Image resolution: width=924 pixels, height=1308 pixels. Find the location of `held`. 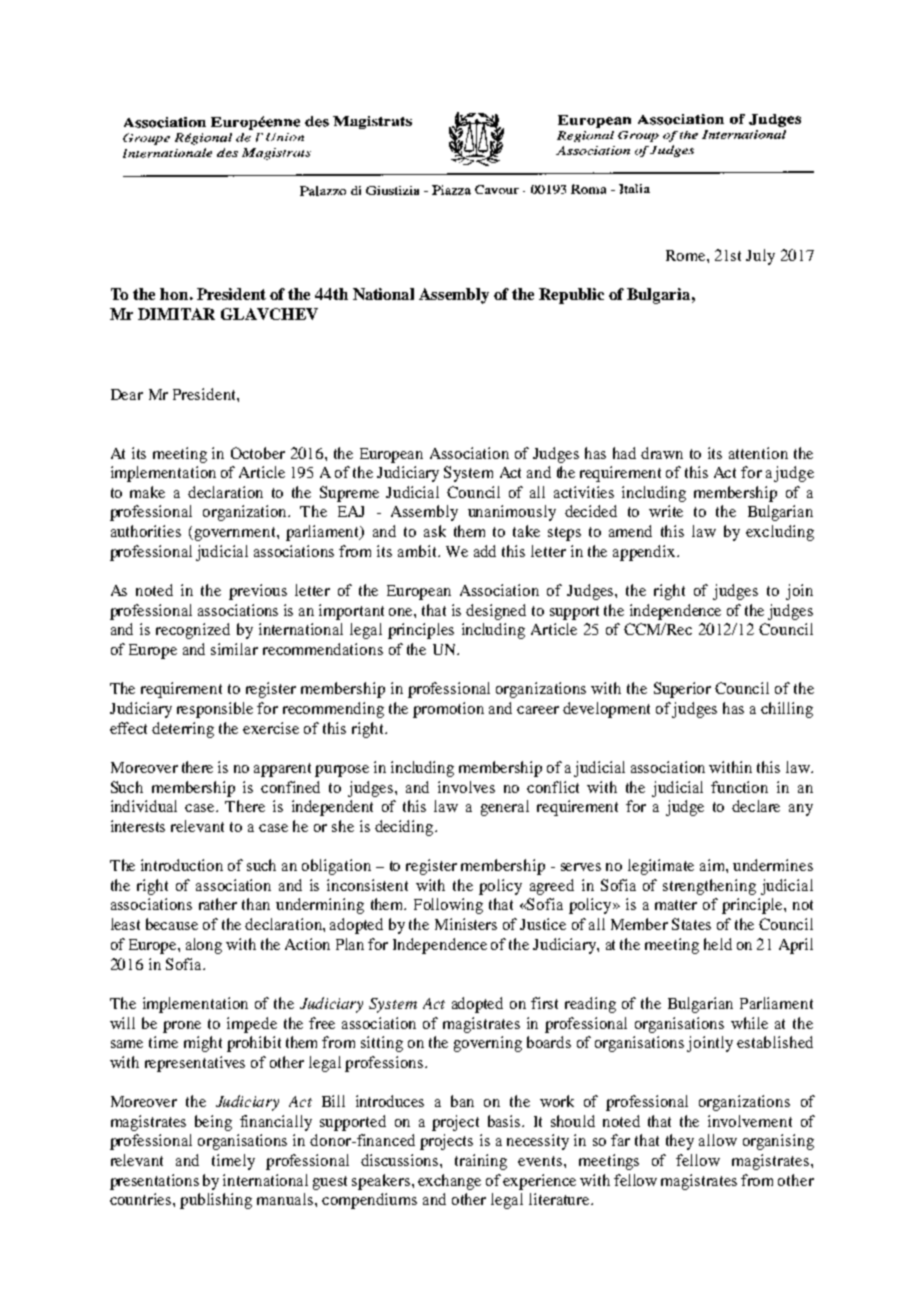

held is located at coordinates (718, 944).
